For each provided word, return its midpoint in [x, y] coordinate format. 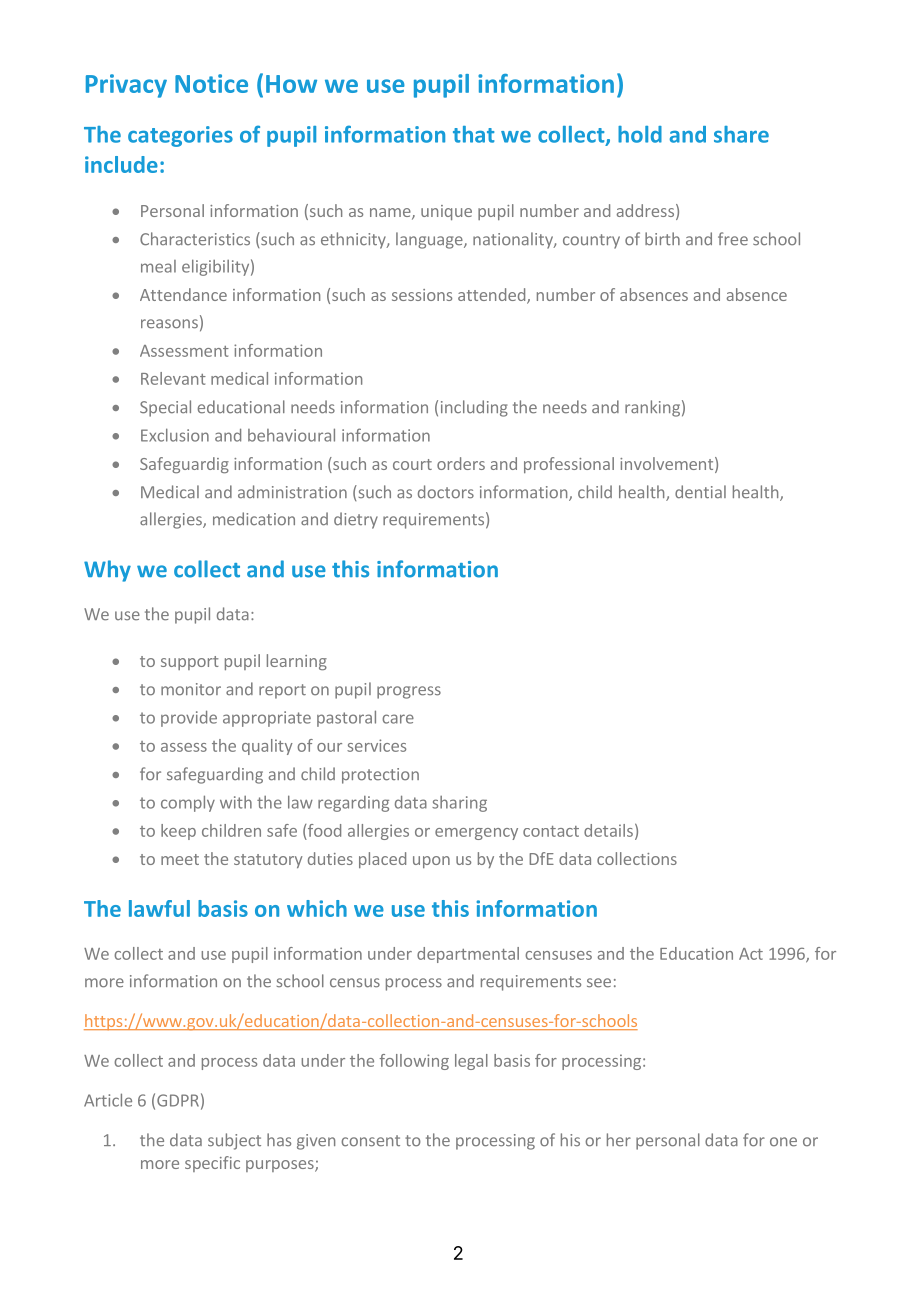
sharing [459, 804]
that [473, 134]
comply [188, 803]
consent [370, 1141]
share [741, 134]
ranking [652, 408]
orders [461, 463]
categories [180, 136]
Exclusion [175, 435]
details [608, 830]
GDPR [178, 1100]
